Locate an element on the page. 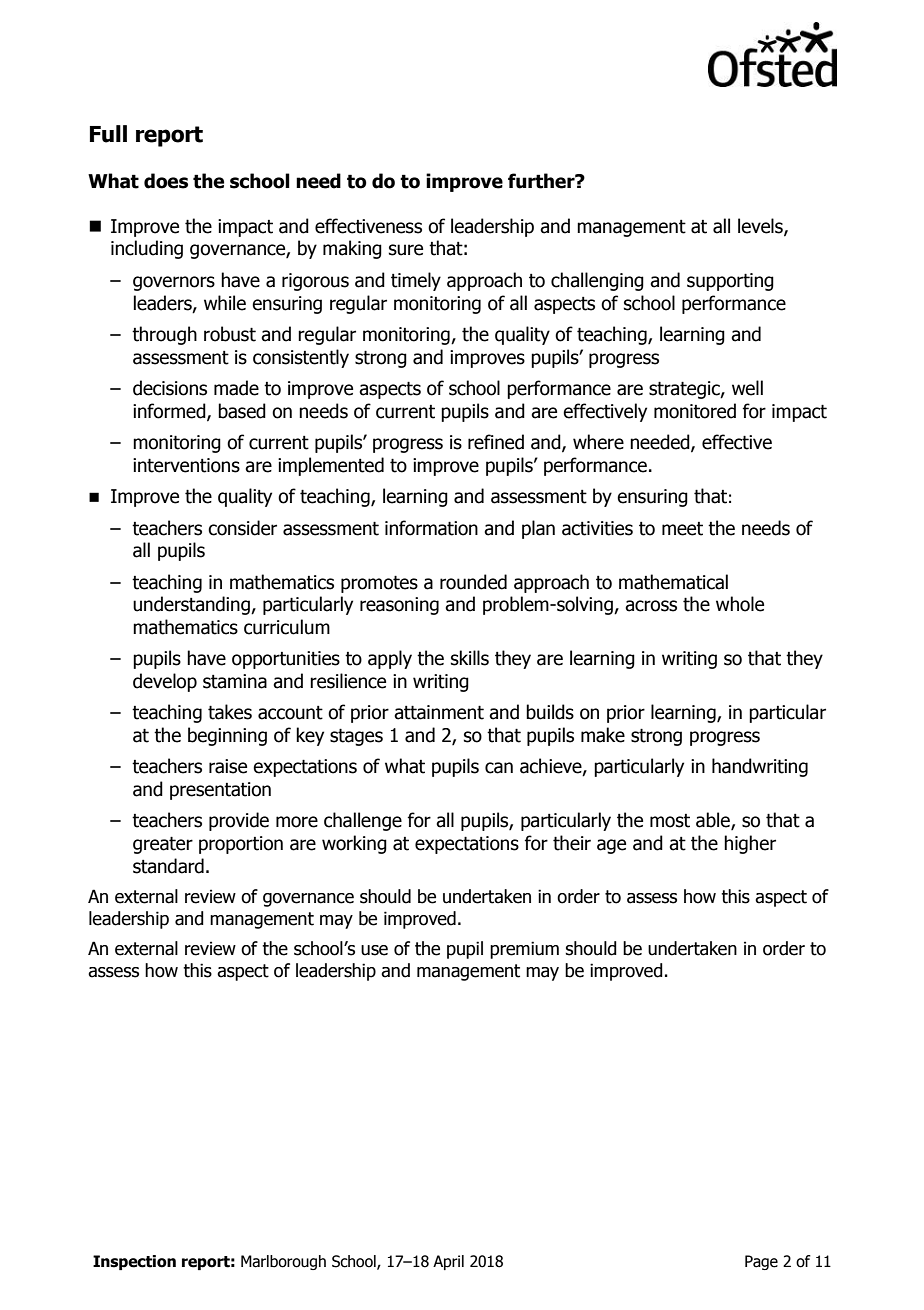  April is located at coordinates (448, 1262).
